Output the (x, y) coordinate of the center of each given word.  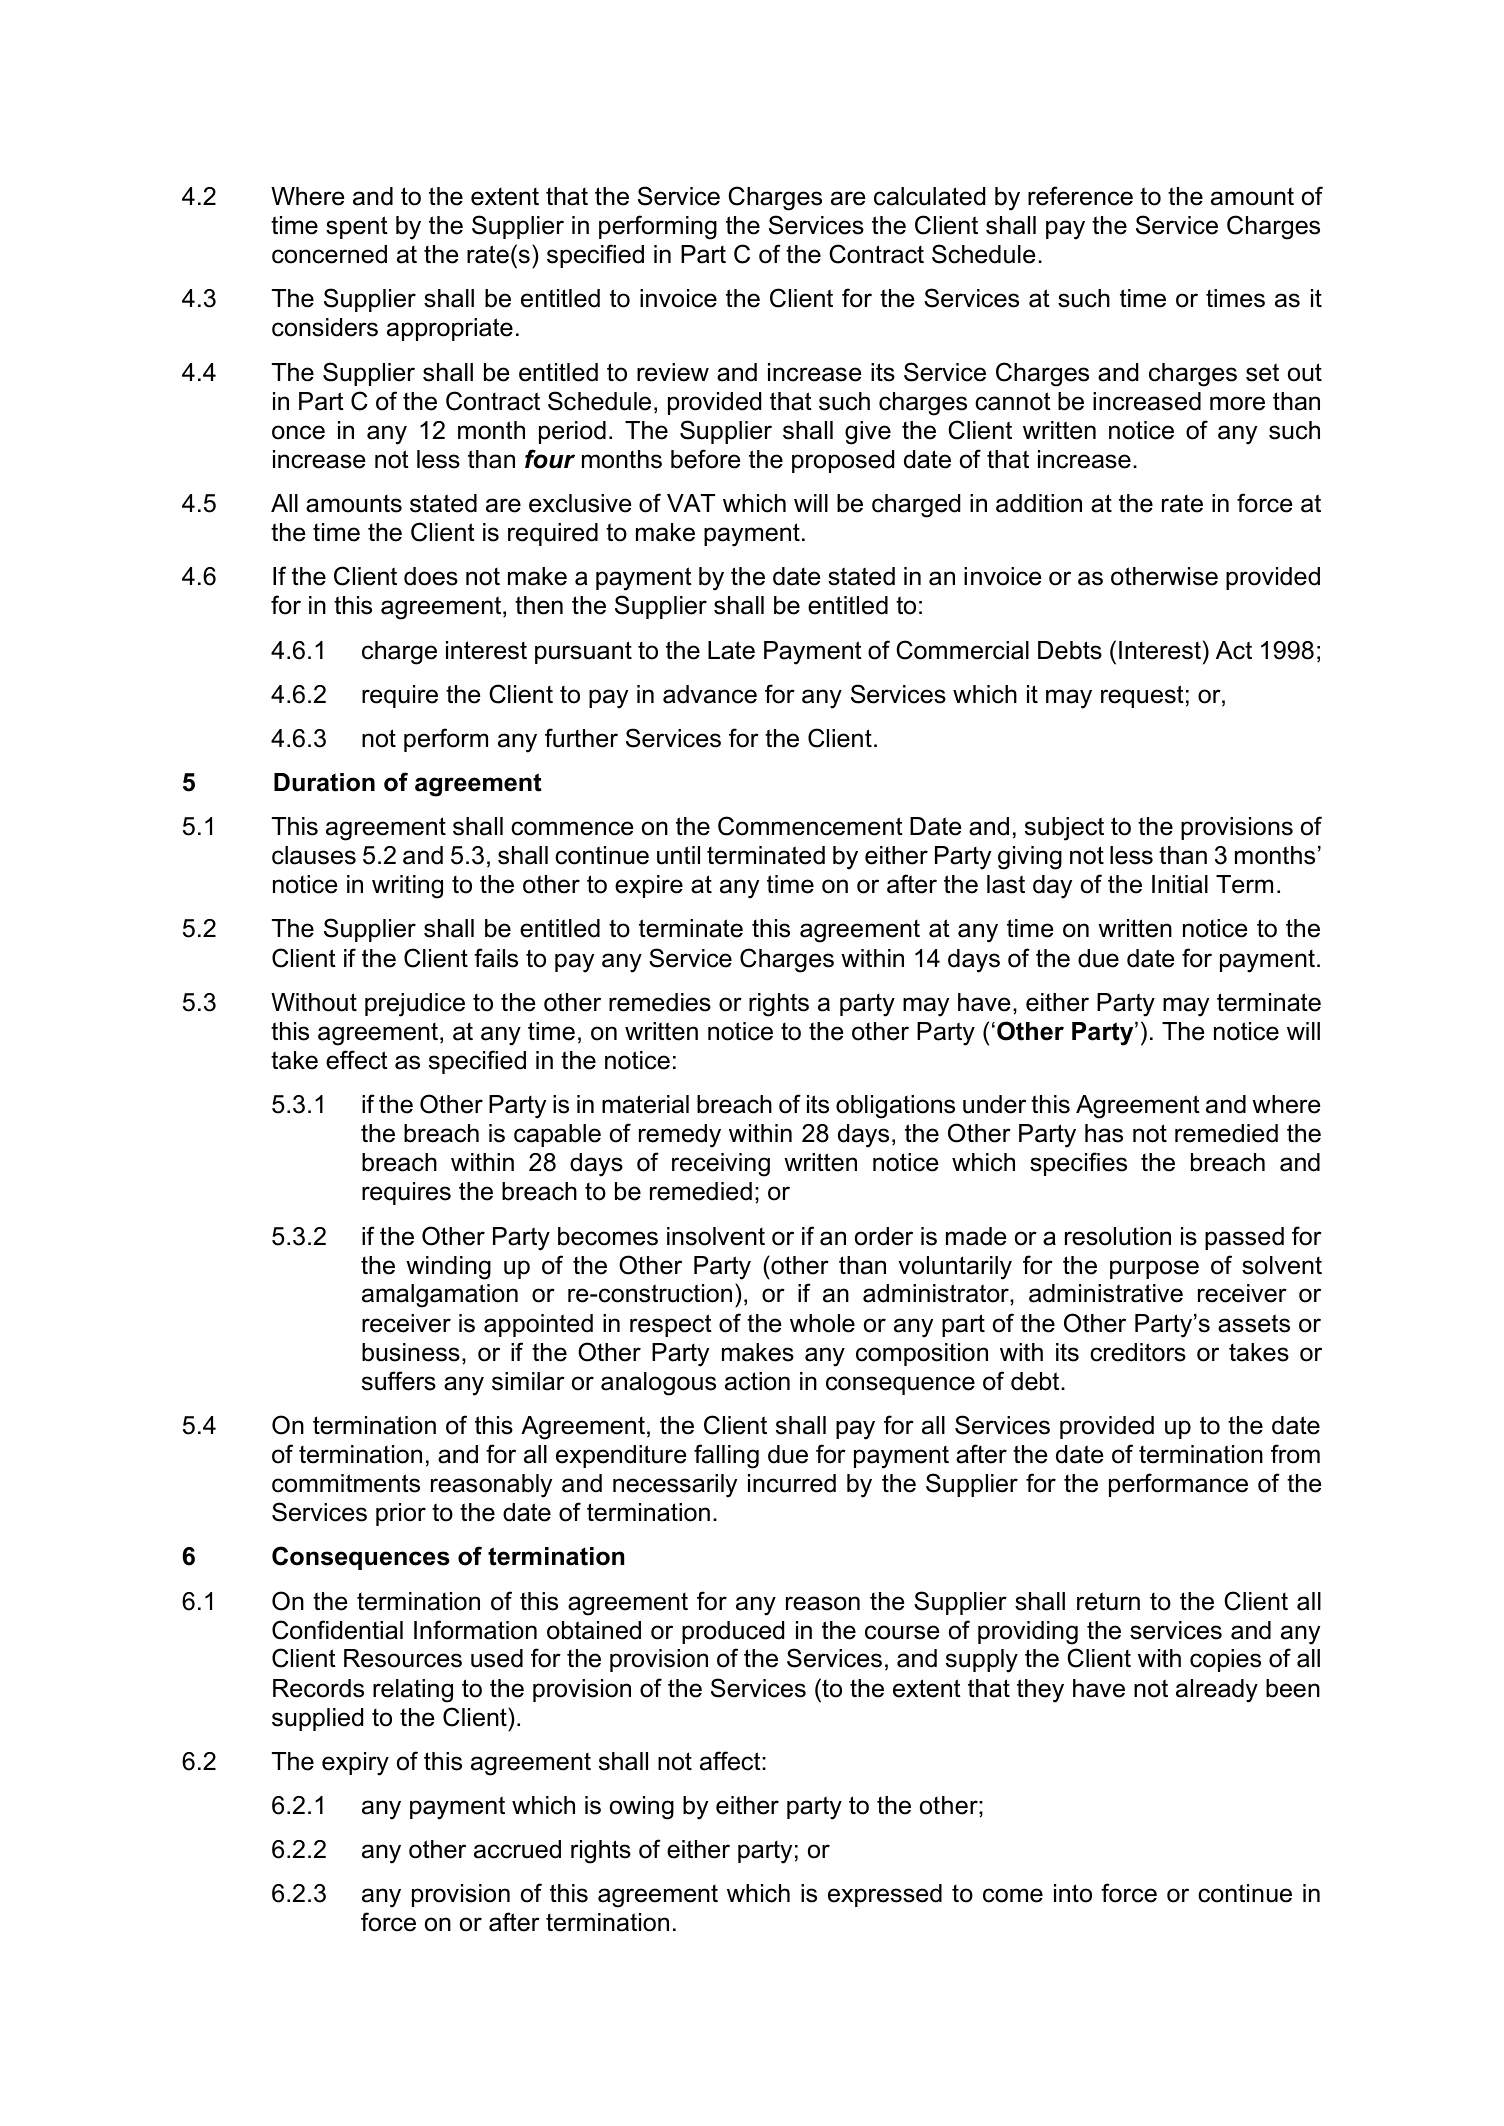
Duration (324, 782)
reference (1080, 196)
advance (710, 694)
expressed (885, 1895)
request (1142, 696)
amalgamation (440, 1296)
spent (357, 227)
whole (822, 1323)
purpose (1154, 1269)
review (673, 372)
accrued (517, 1849)
